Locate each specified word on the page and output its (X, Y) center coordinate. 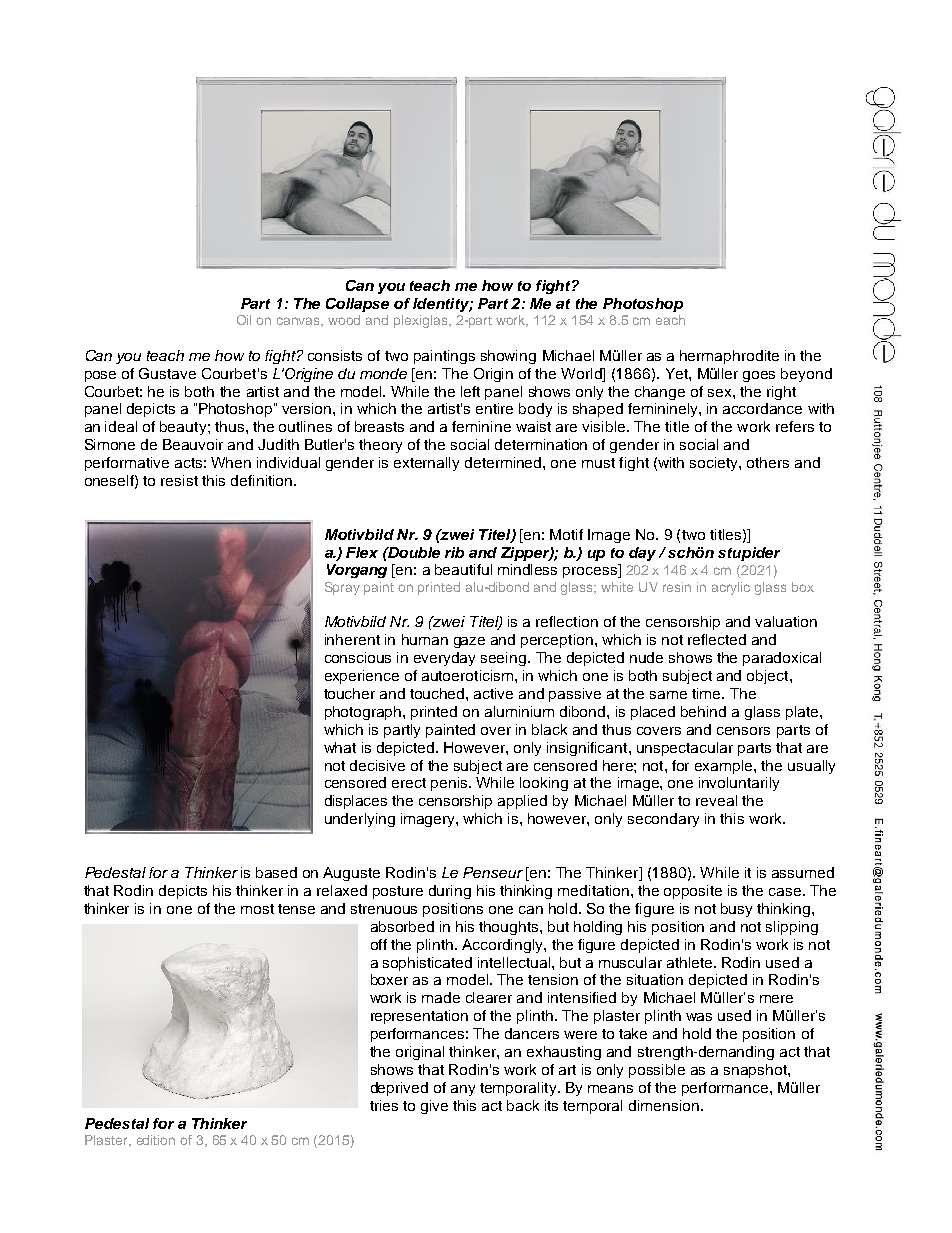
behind (703, 711)
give (434, 1107)
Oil (244, 320)
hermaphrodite (729, 357)
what (340, 747)
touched (438, 693)
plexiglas (422, 321)
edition (156, 1140)
